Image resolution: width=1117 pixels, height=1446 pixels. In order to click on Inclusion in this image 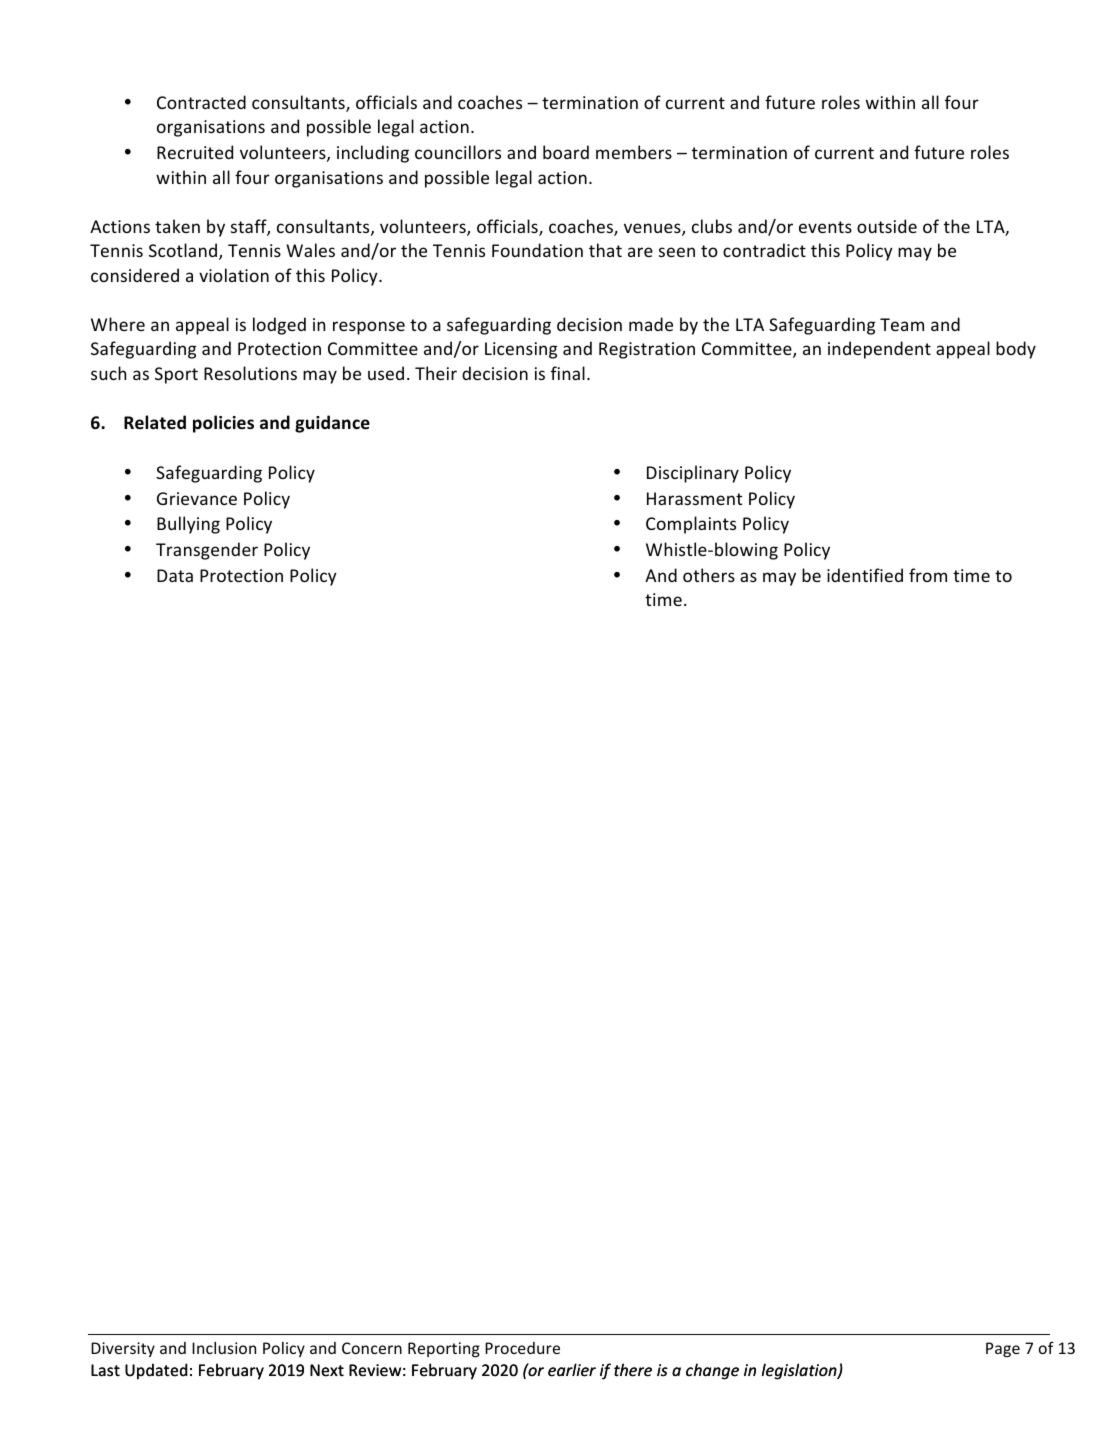, I will do `click(224, 1348)`.
